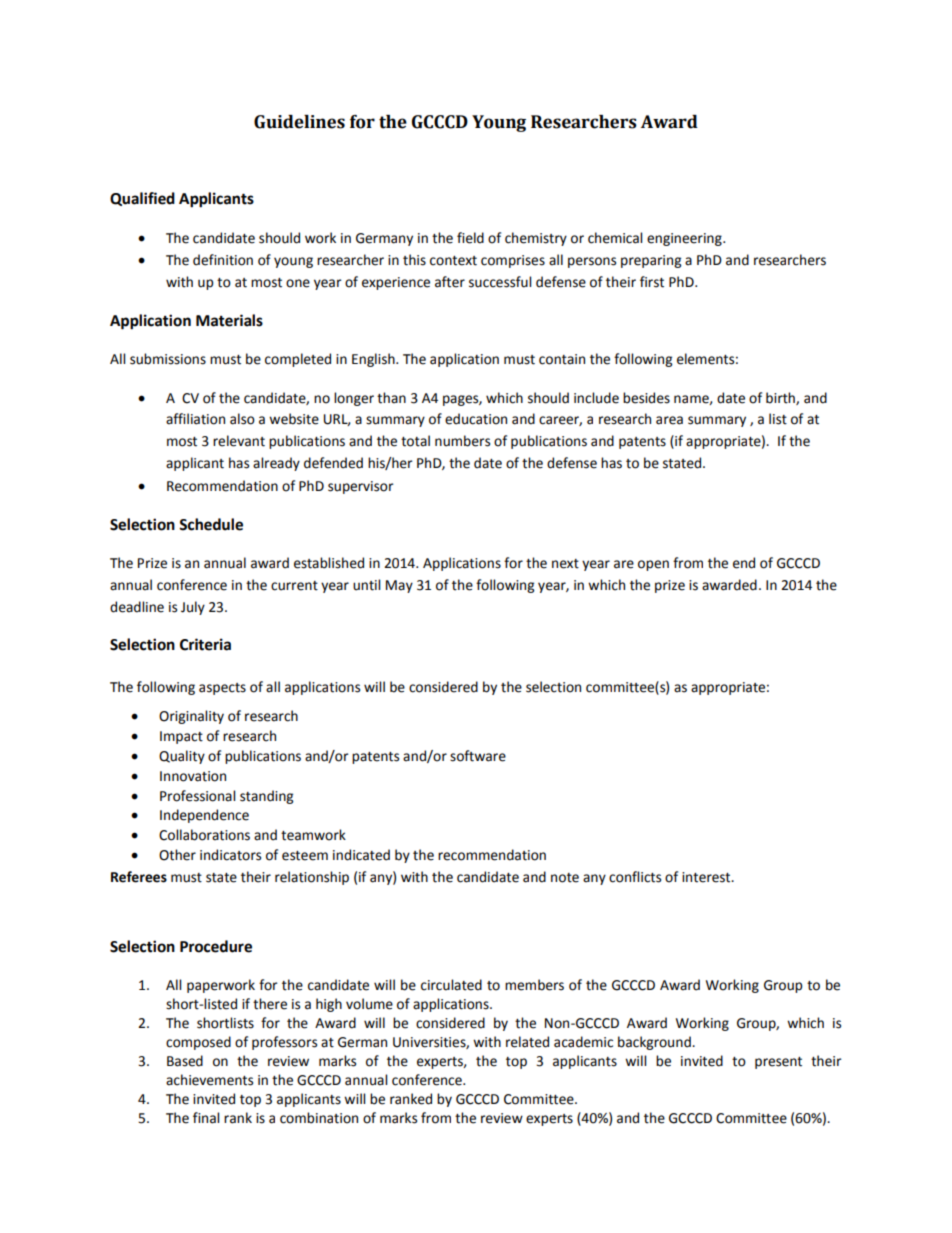  I want to click on field, so click(470, 238).
